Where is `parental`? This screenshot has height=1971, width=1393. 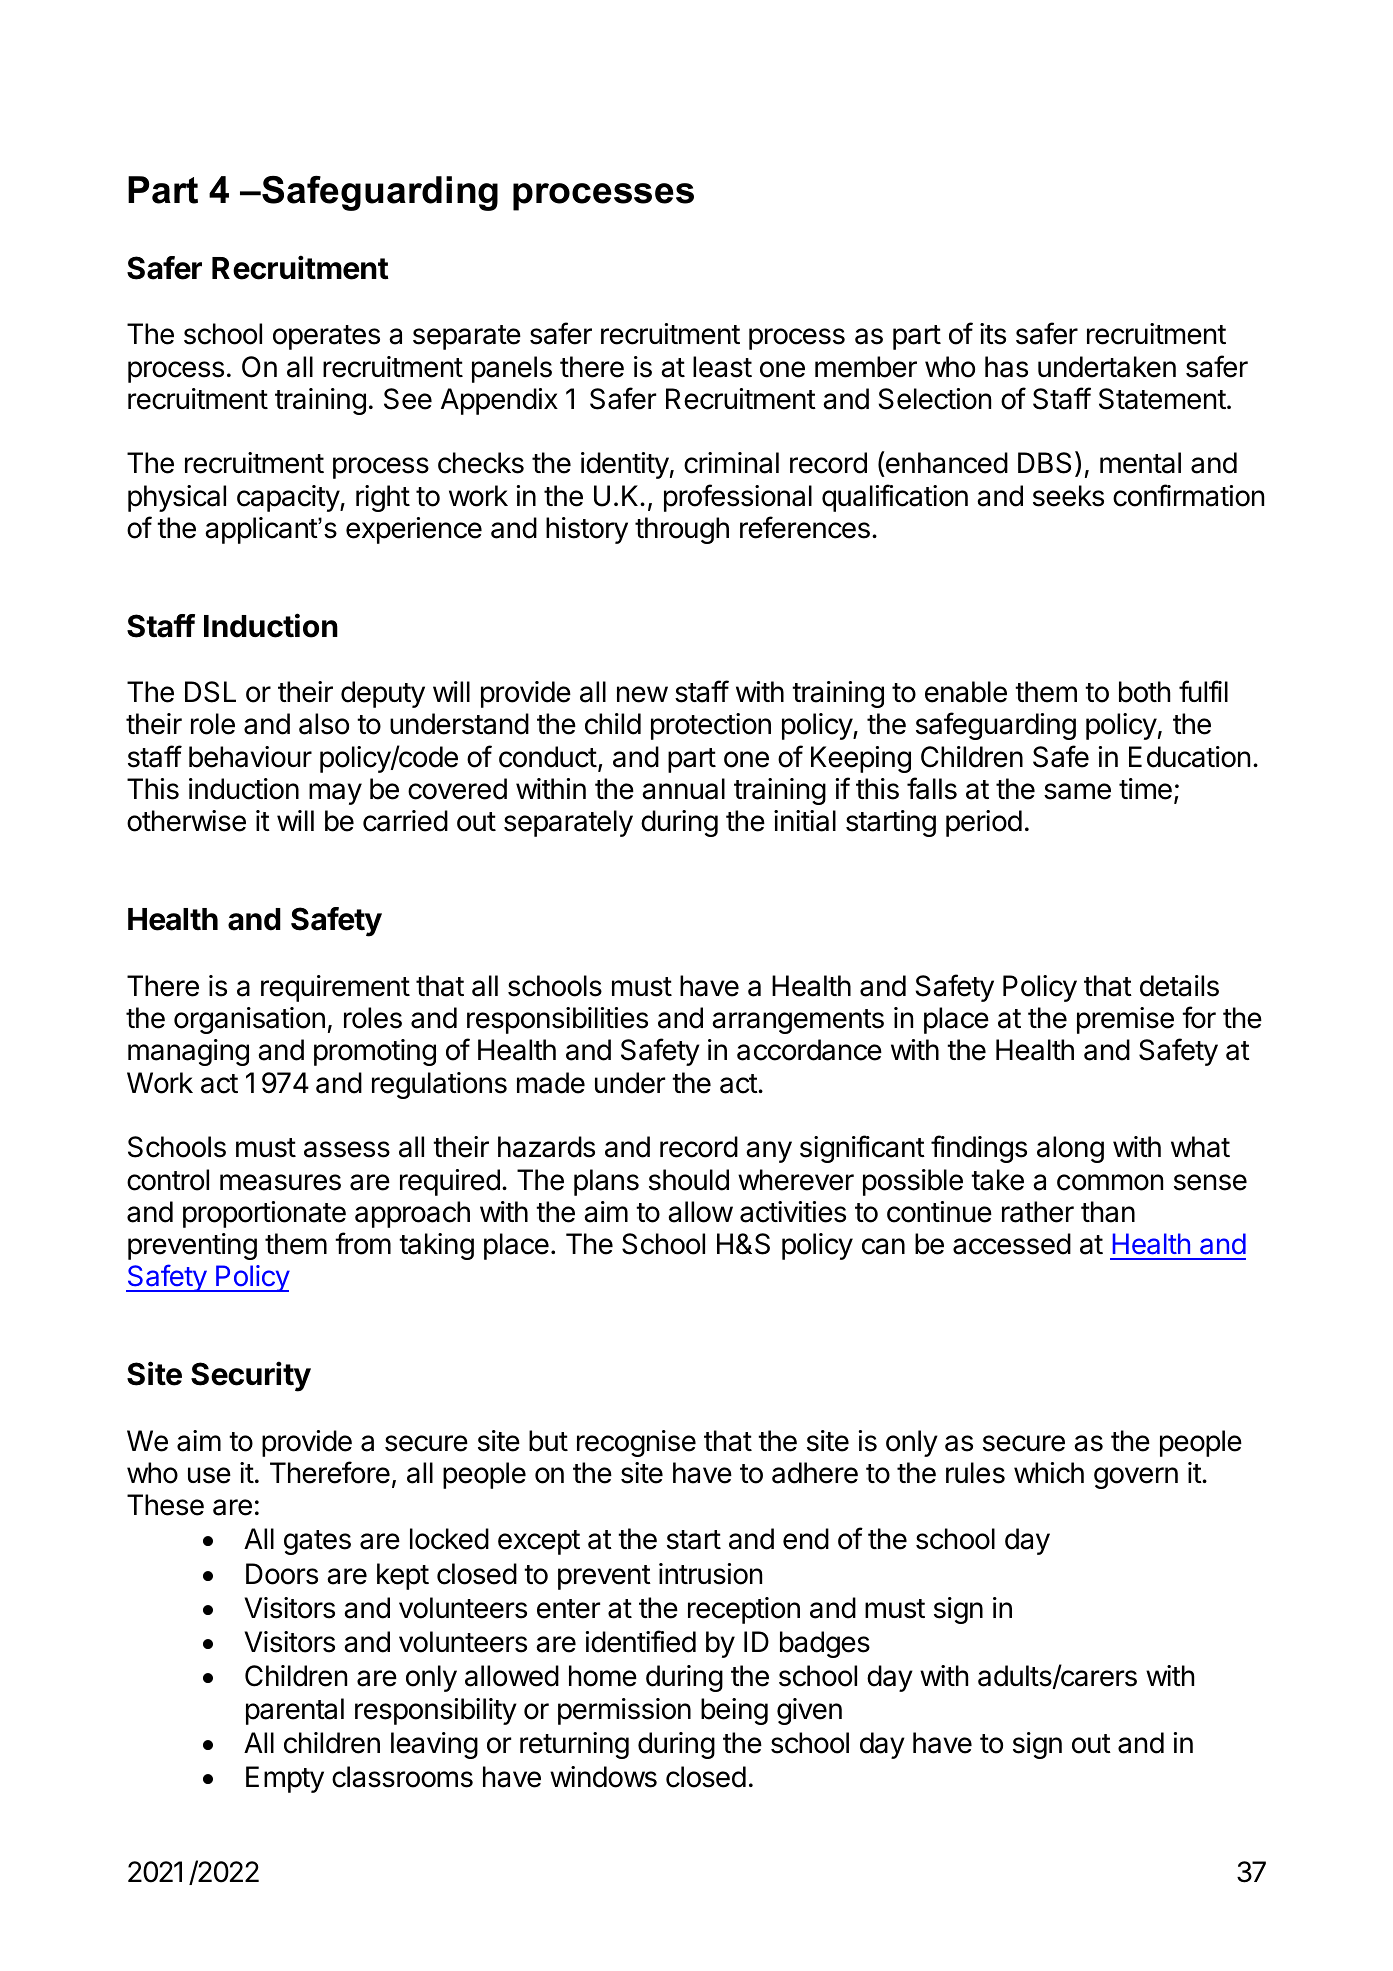
parental is located at coordinates (295, 1711).
